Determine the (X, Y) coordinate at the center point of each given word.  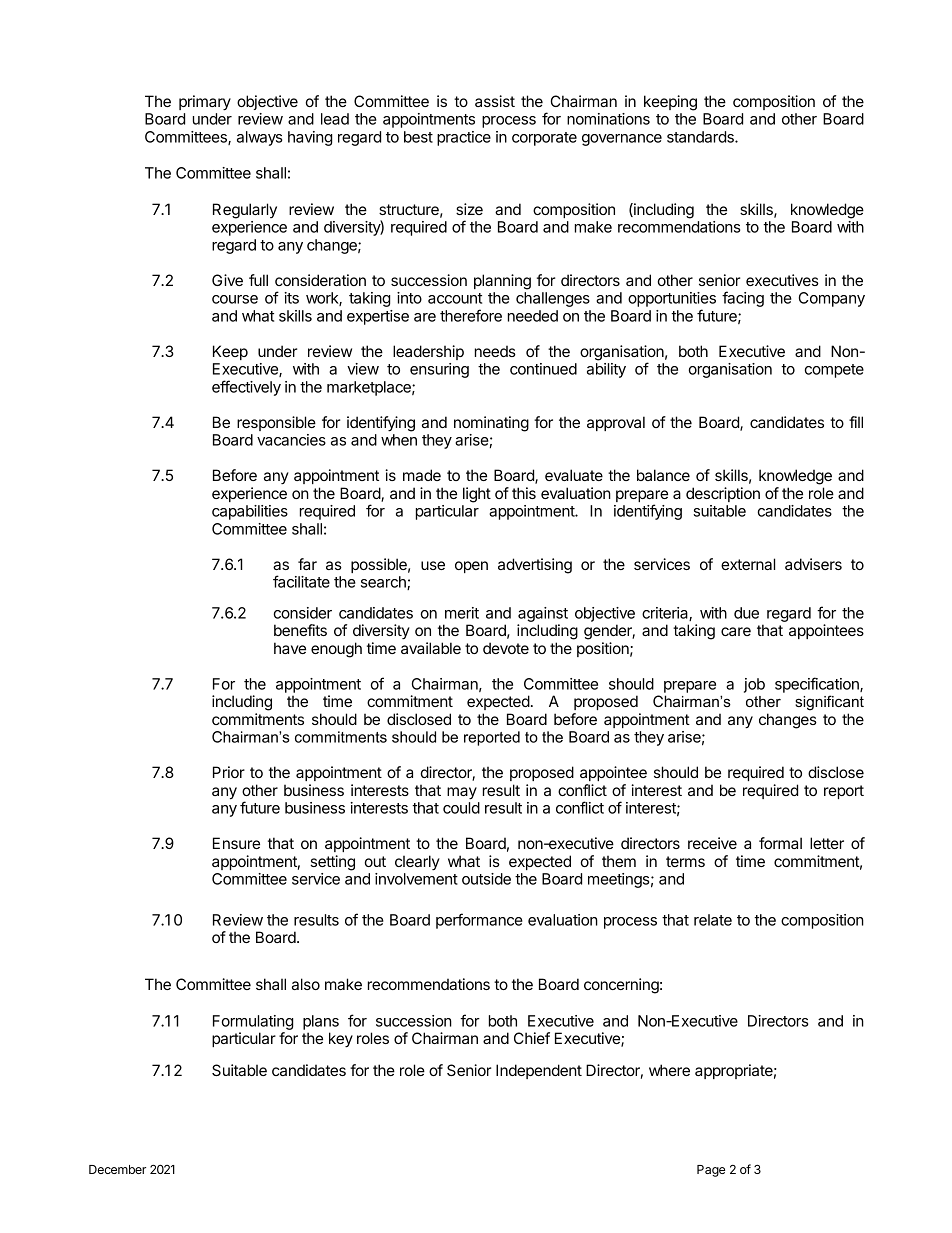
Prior (229, 772)
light (477, 495)
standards (701, 137)
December (117, 1169)
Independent (539, 1071)
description (723, 494)
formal (780, 843)
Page (711, 1171)
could (461, 808)
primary (205, 103)
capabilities (250, 512)
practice (464, 138)
